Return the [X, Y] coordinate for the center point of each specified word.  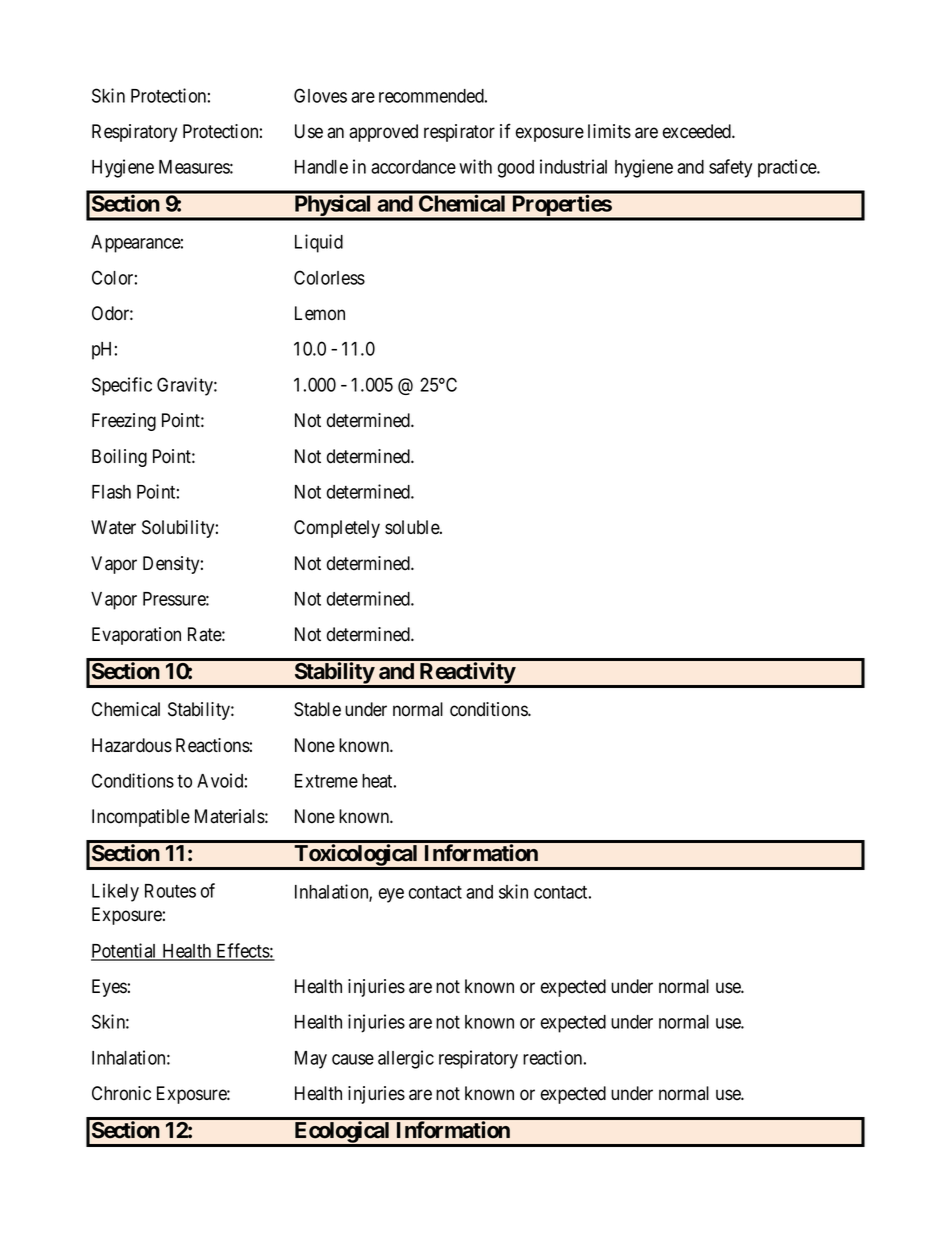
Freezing [124, 422]
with [475, 166]
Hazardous [132, 745]
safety [730, 168]
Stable [317, 709]
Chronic [121, 1093]
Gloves [320, 95]
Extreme [326, 781]
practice [788, 168]
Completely [337, 529]
